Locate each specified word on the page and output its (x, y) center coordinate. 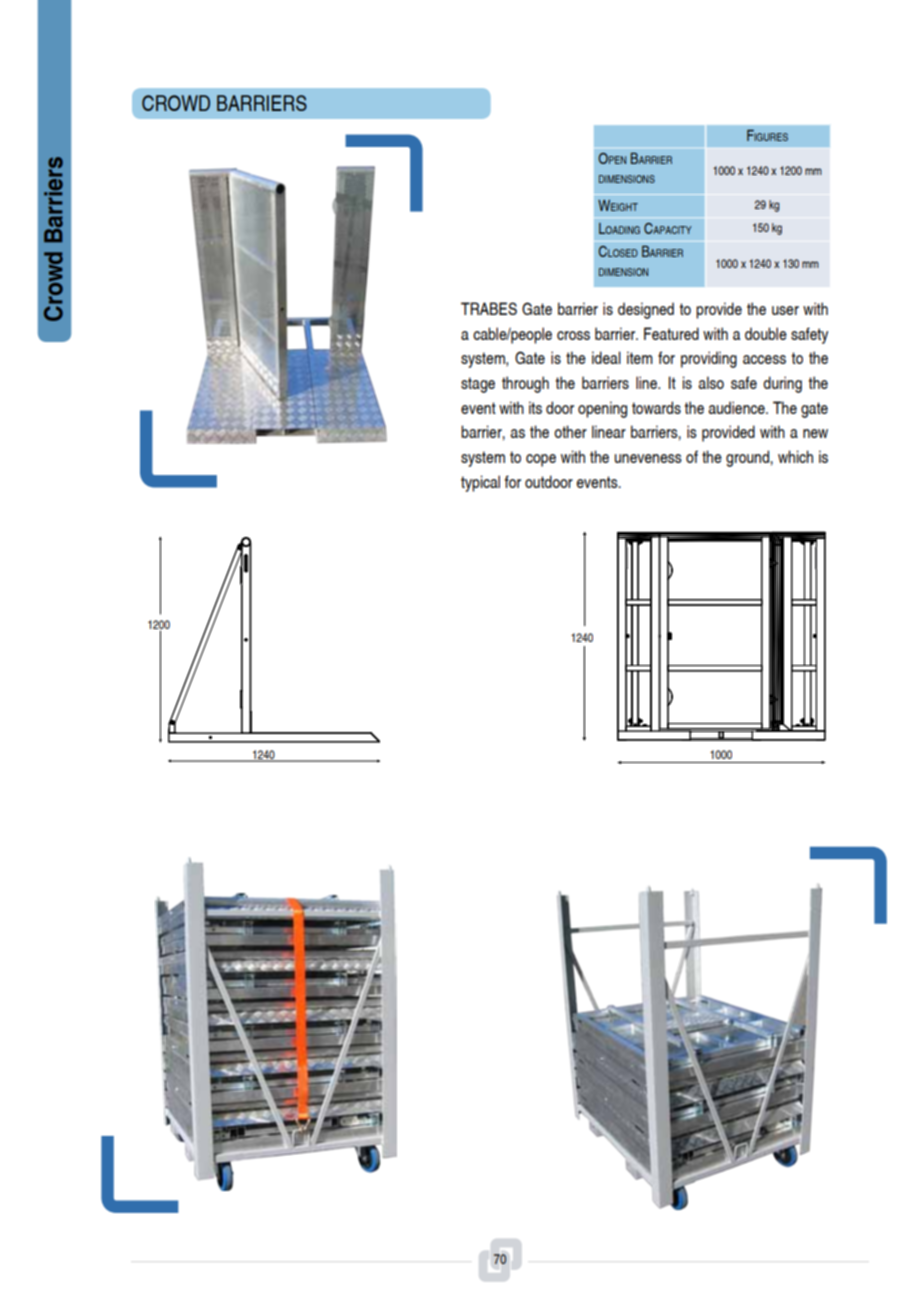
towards (656, 407)
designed (646, 310)
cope (541, 460)
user (785, 310)
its (535, 407)
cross (573, 335)
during (782, 384)
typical (480, 483)
